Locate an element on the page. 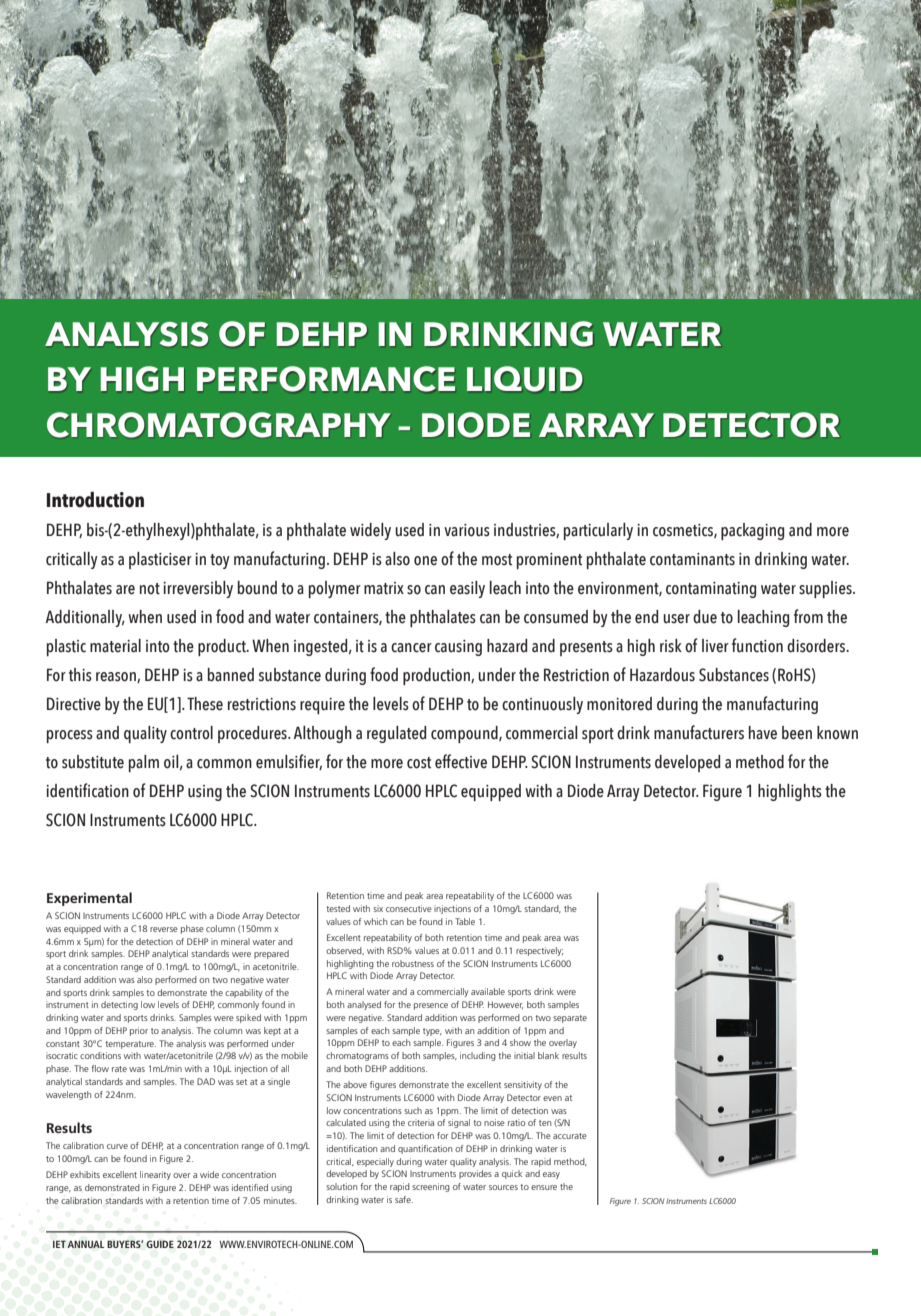 This image has width=921, height=1316. packaging is located at coordinates (752, 531).
